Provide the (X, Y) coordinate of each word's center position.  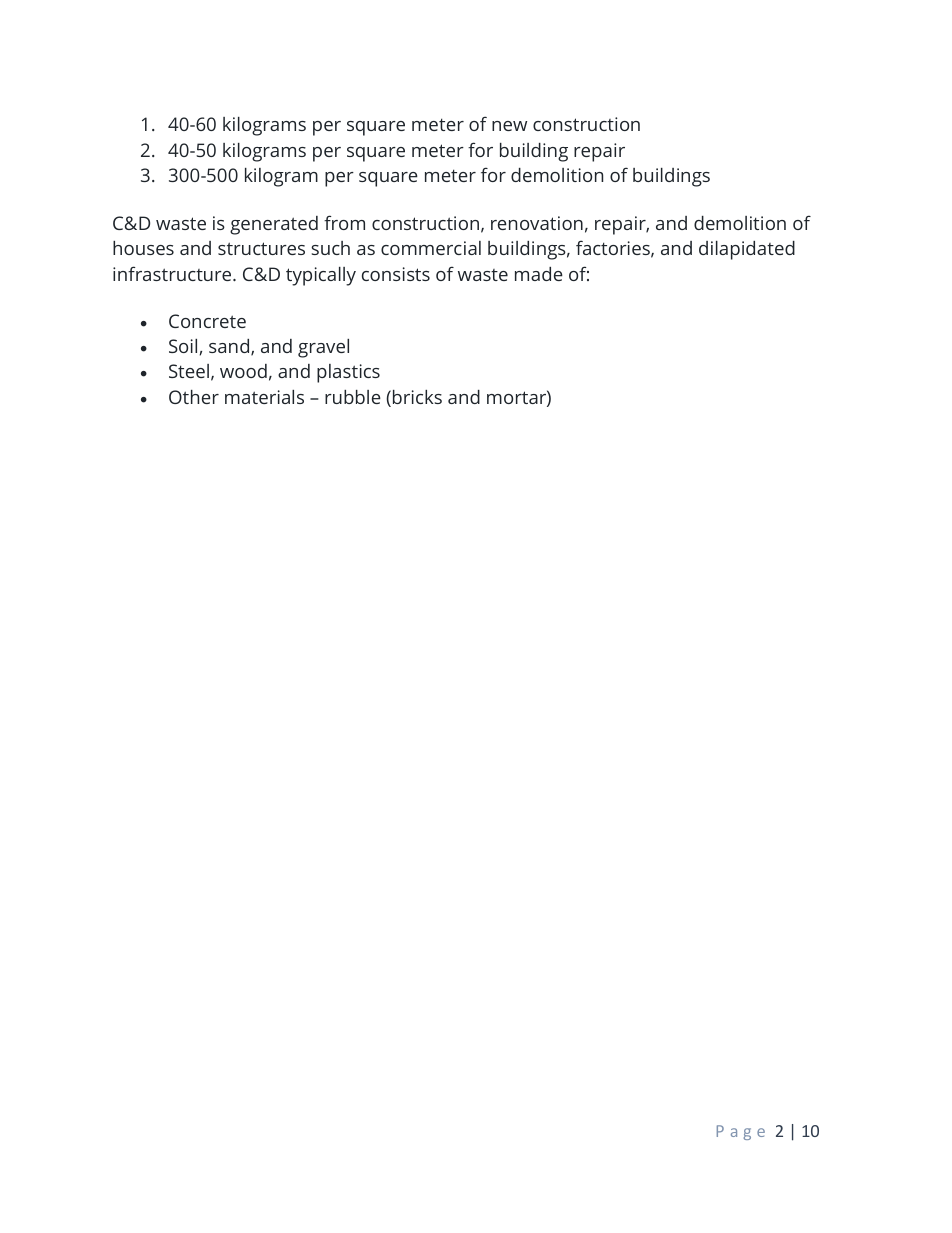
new (509, 126)
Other (194, 397)
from (344, 222)
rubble (353, 397)
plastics (348, 373)
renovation (537, 223)
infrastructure (173, 273)
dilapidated (747, 250)
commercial (431, 248)
